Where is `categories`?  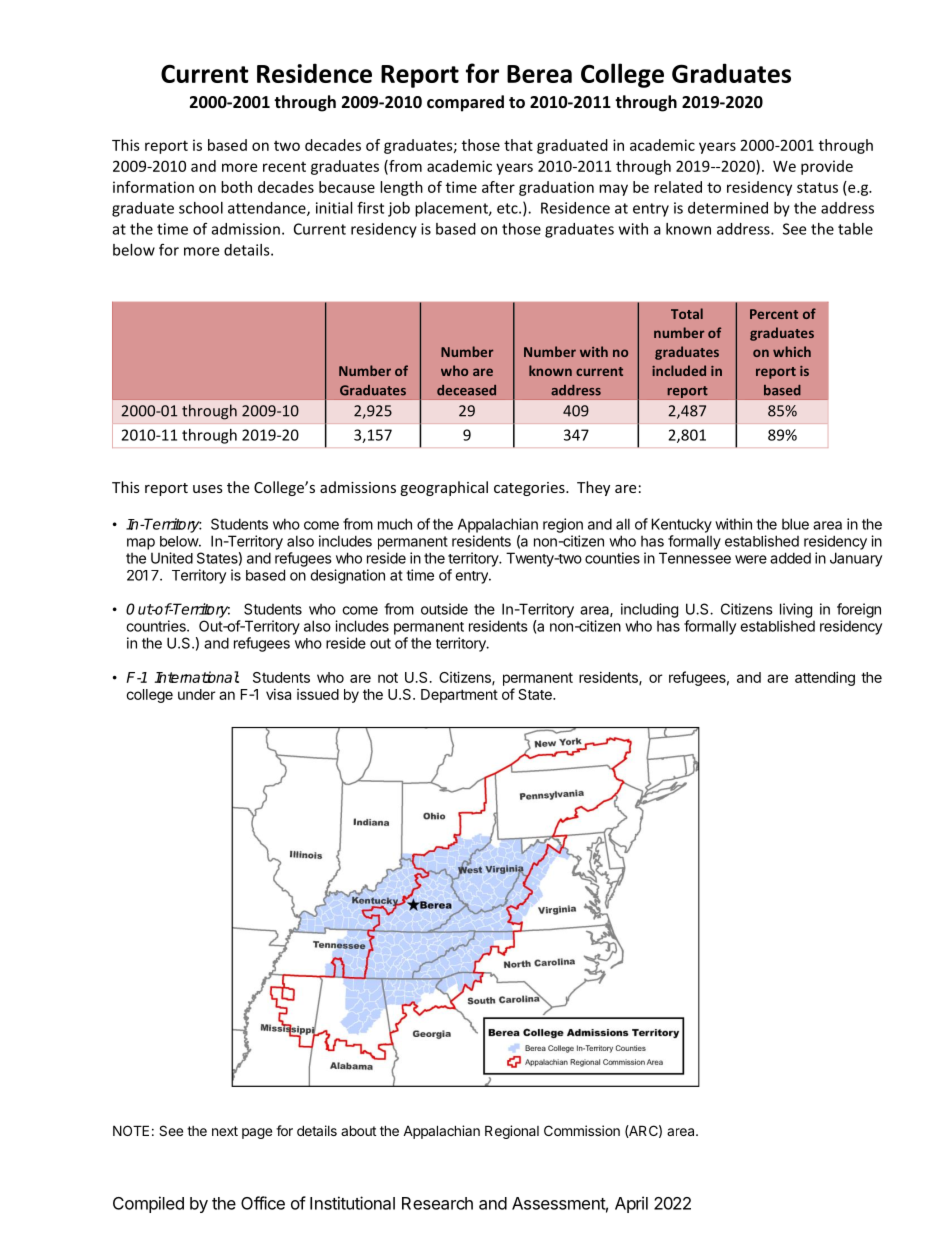
categories is located at coordinates (530, 489).
